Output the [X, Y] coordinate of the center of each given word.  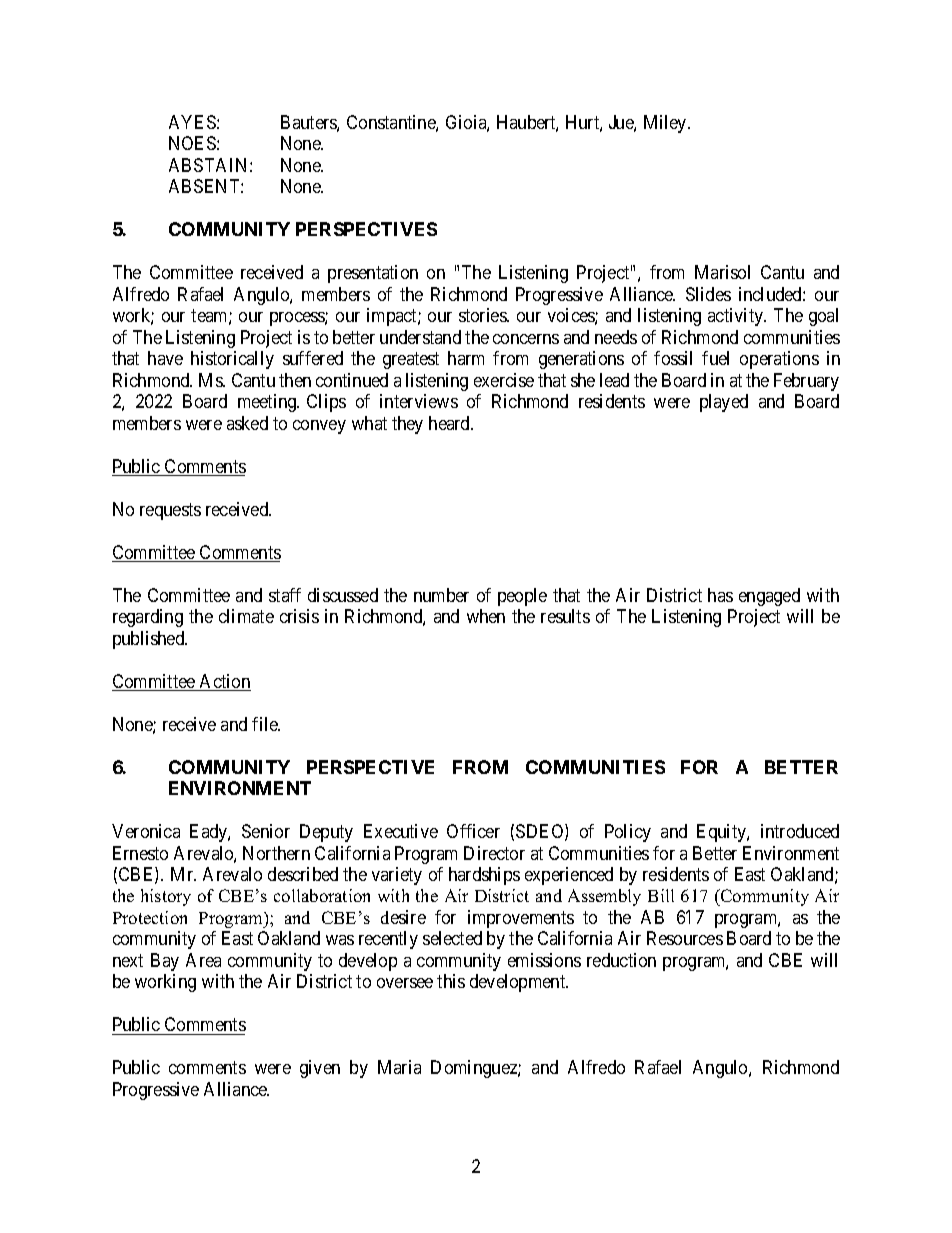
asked [247, 423]
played [724, 403]
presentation [373, 274]
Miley [666, 124]
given [320, 1069]
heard [451, 423]
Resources [685, 938]
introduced [800, 831]
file [266, 724]
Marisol [722, 272]
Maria [399, 1067]
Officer [473, 831]
